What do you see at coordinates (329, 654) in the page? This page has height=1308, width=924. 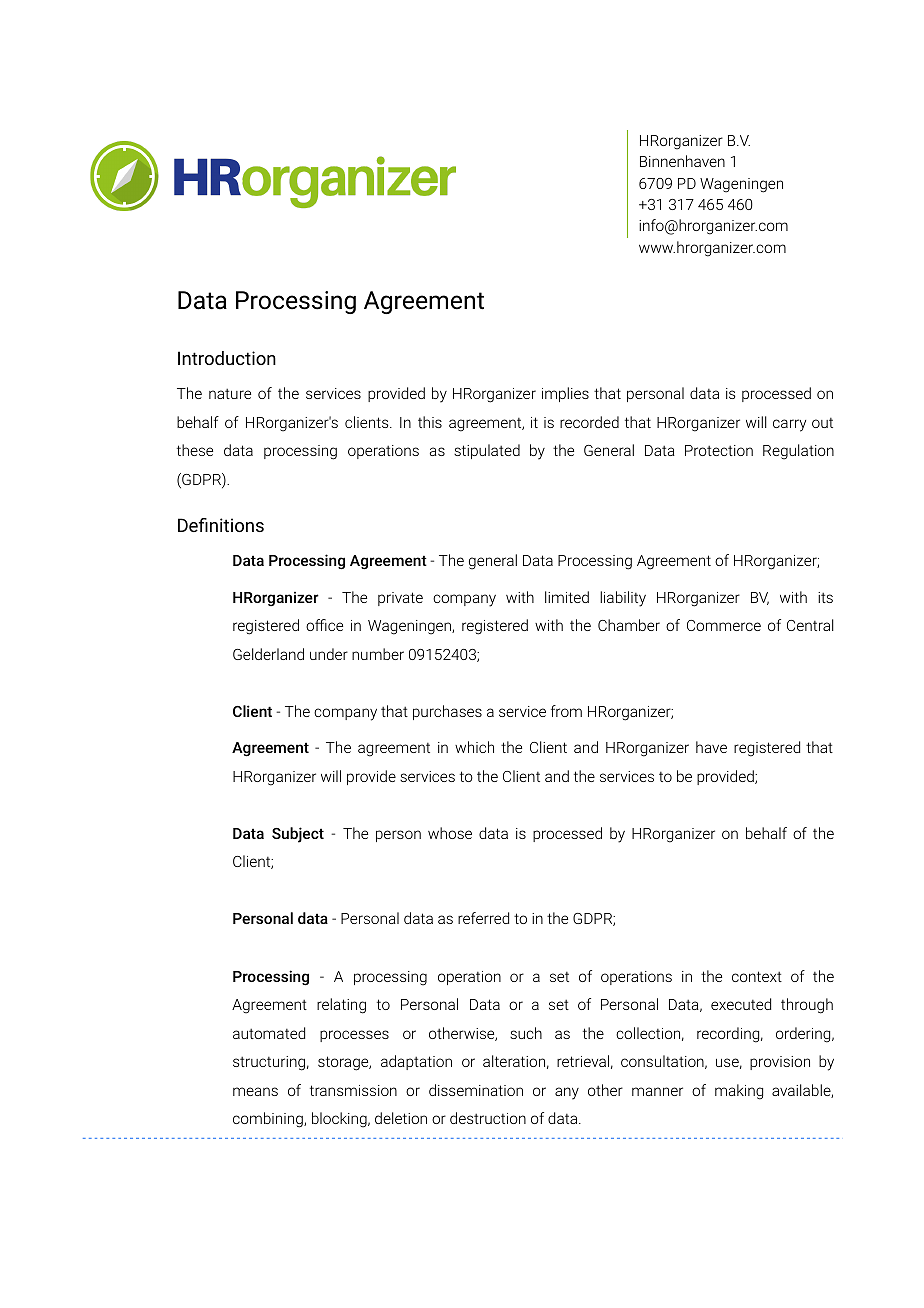 I see `under` at bounding box center [329, 654].
